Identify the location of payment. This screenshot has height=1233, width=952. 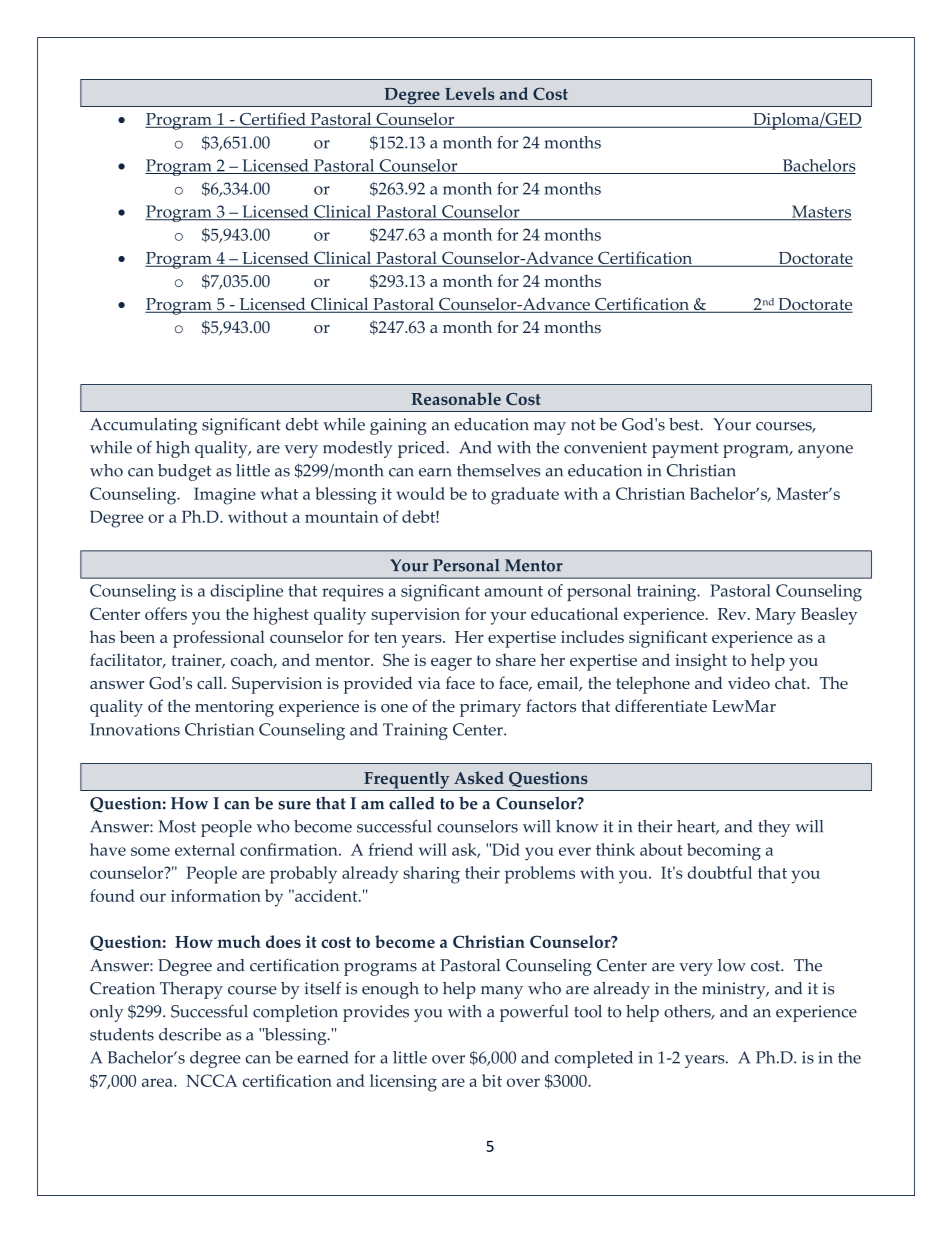
(685, 450).
